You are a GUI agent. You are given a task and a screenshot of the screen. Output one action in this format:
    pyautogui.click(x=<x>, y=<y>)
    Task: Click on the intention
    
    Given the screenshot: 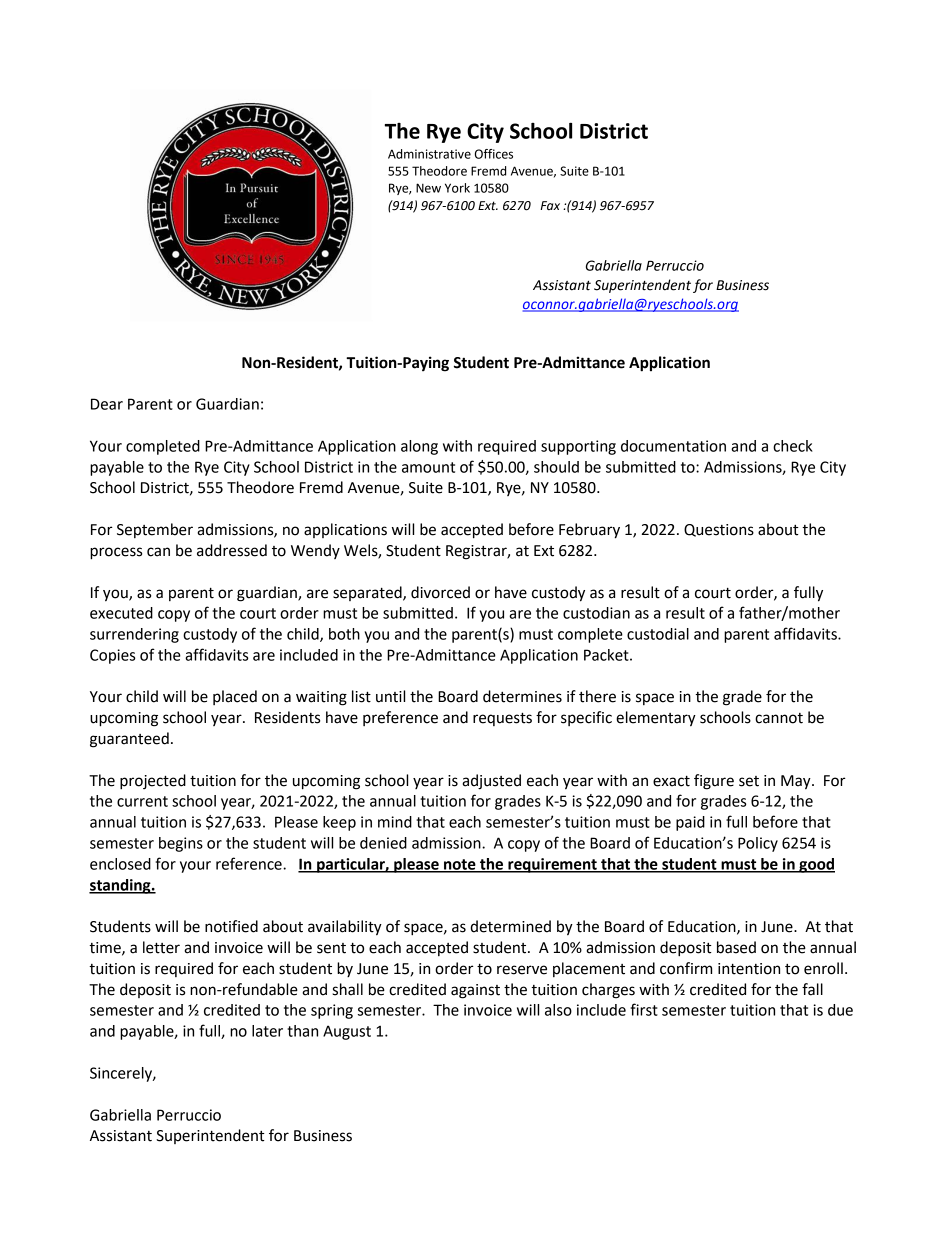 What is the action you would take?
    pyautogui.click(x=749, y=969)
